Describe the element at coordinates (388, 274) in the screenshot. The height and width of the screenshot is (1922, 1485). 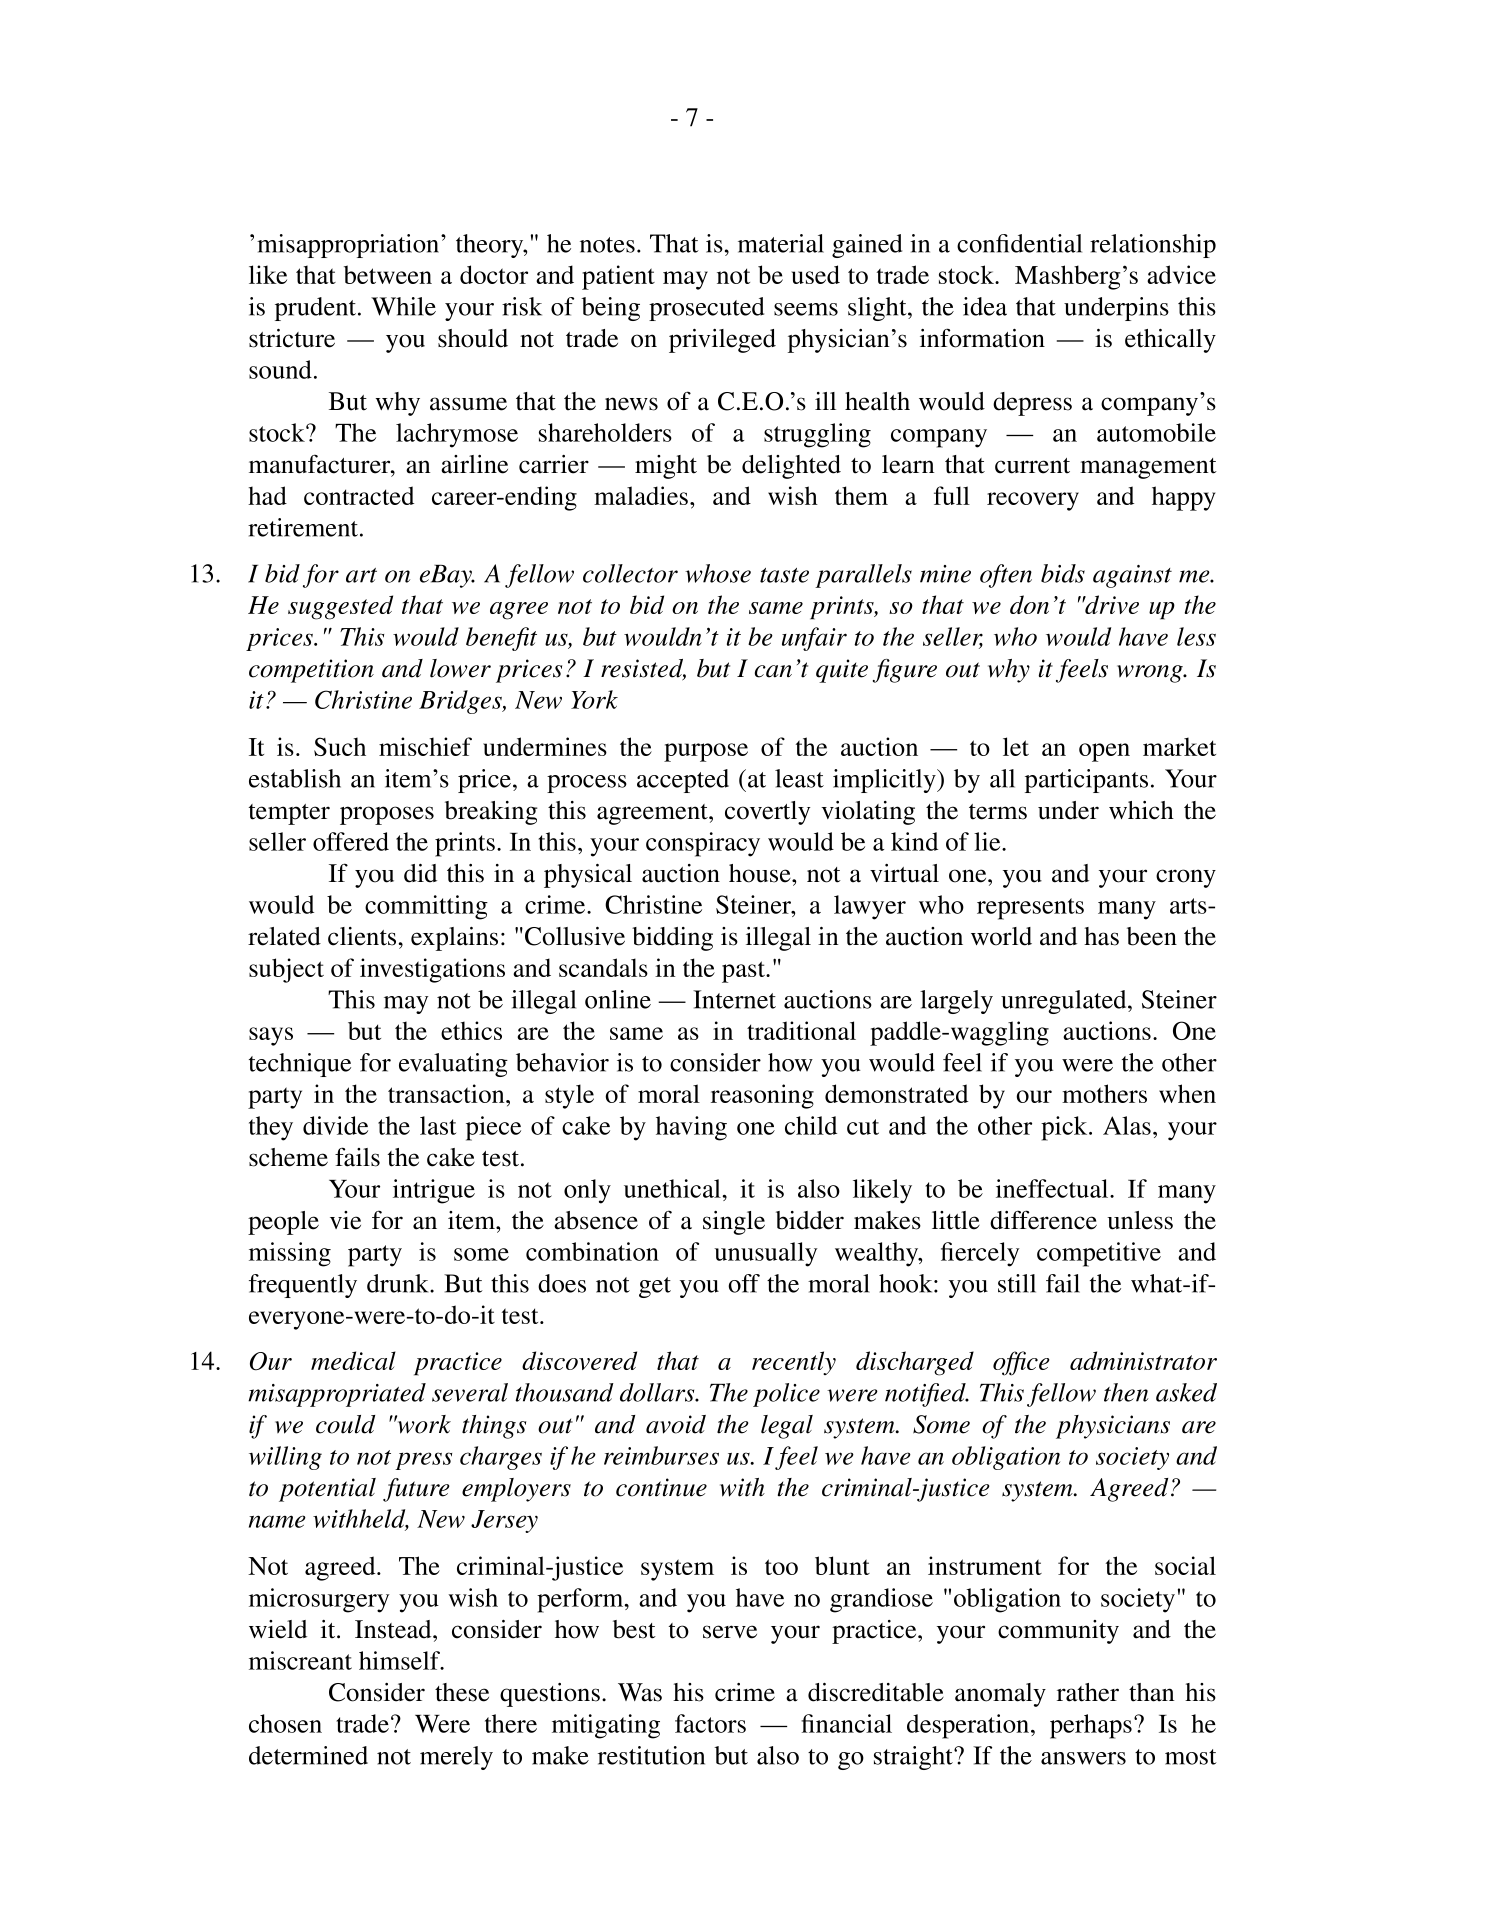
I see `between` at that location.
